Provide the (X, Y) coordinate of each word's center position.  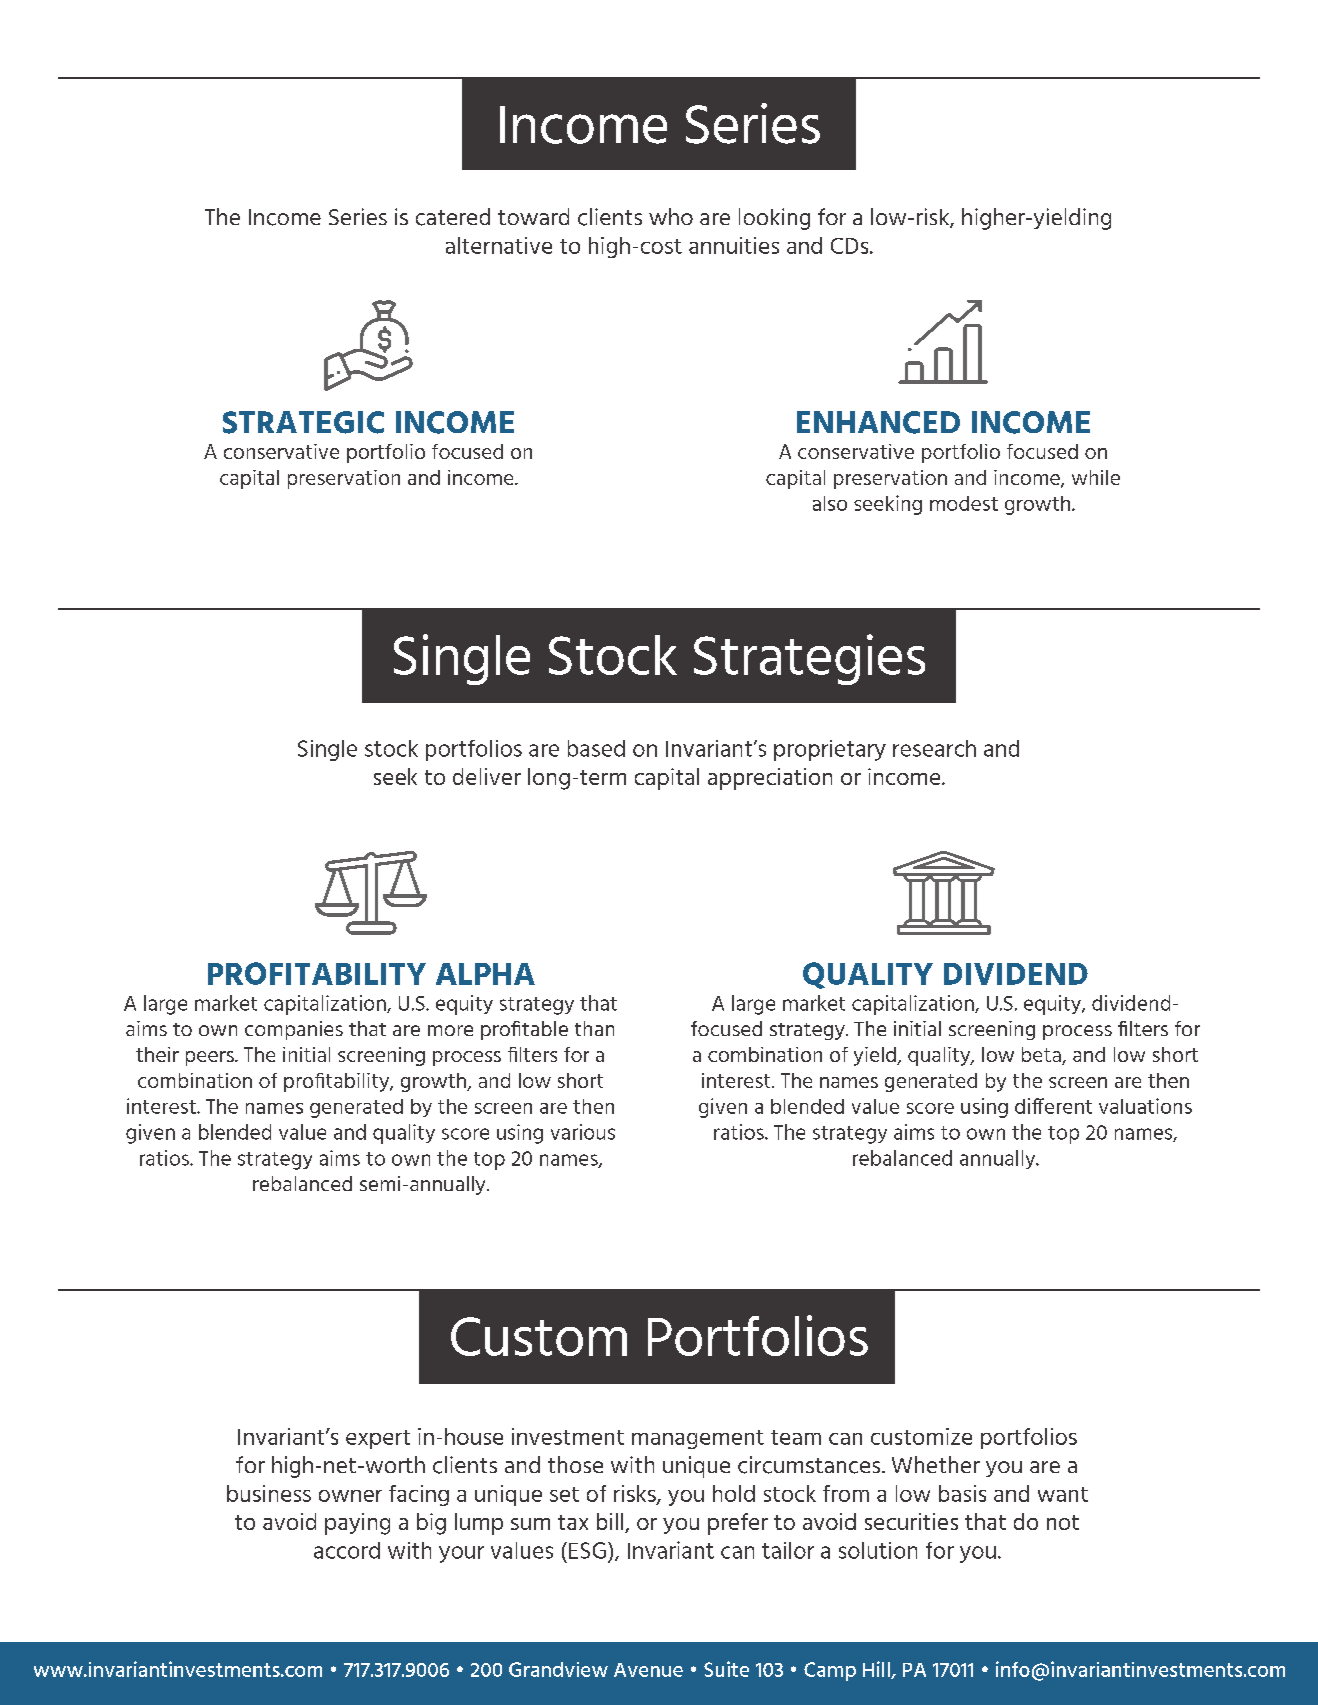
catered (453, 217)
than (594, 1028)
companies (294, 1030)
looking (774, 219)
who (671, 216)
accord (347, 1550)
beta (1042, 1056)
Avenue (648, 1670)
